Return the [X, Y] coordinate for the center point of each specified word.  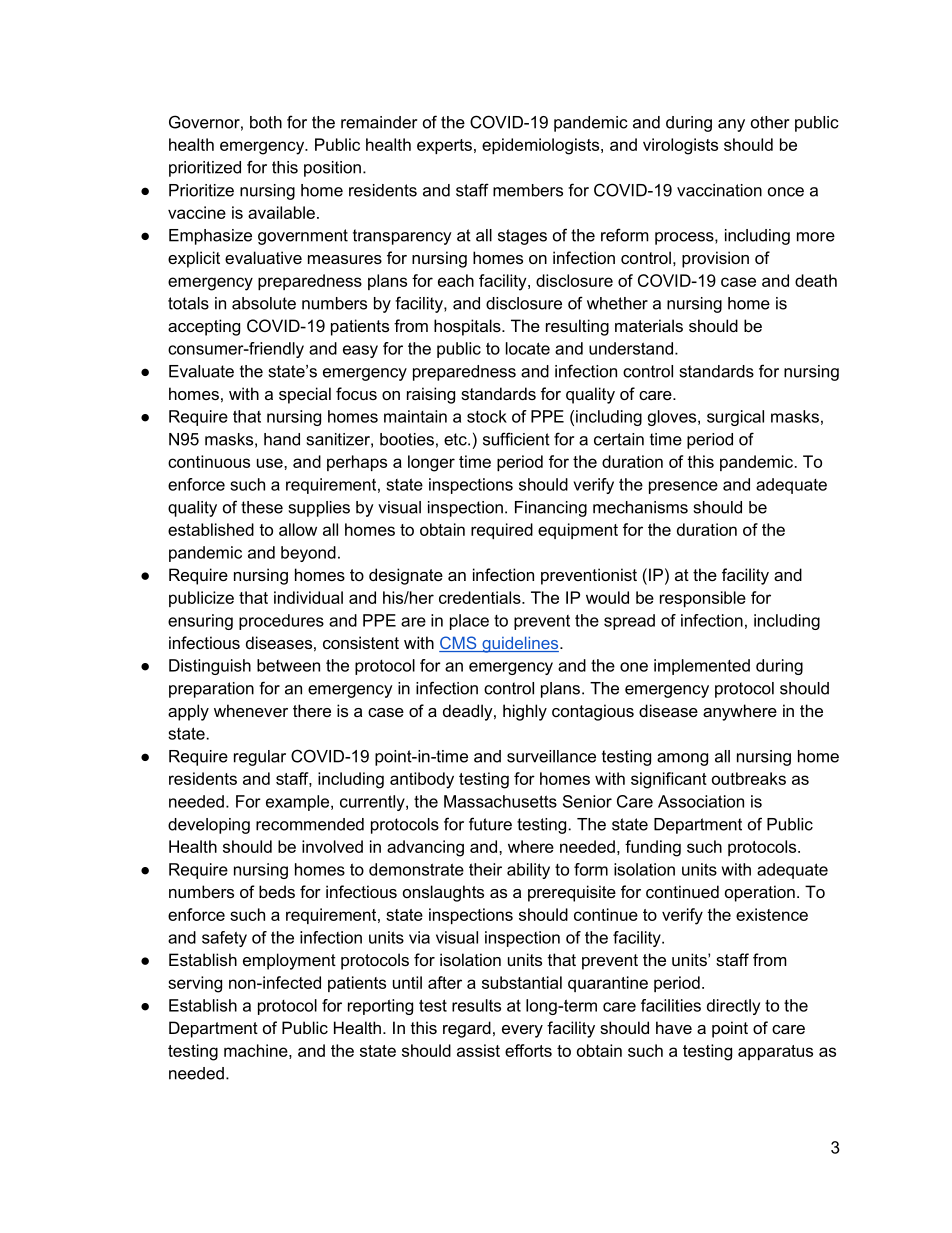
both [266, 122]
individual [308, 597]
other [770, 122]
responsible [703, 599]
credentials [481, 597]
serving [195, 984]
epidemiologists [542, 146]
